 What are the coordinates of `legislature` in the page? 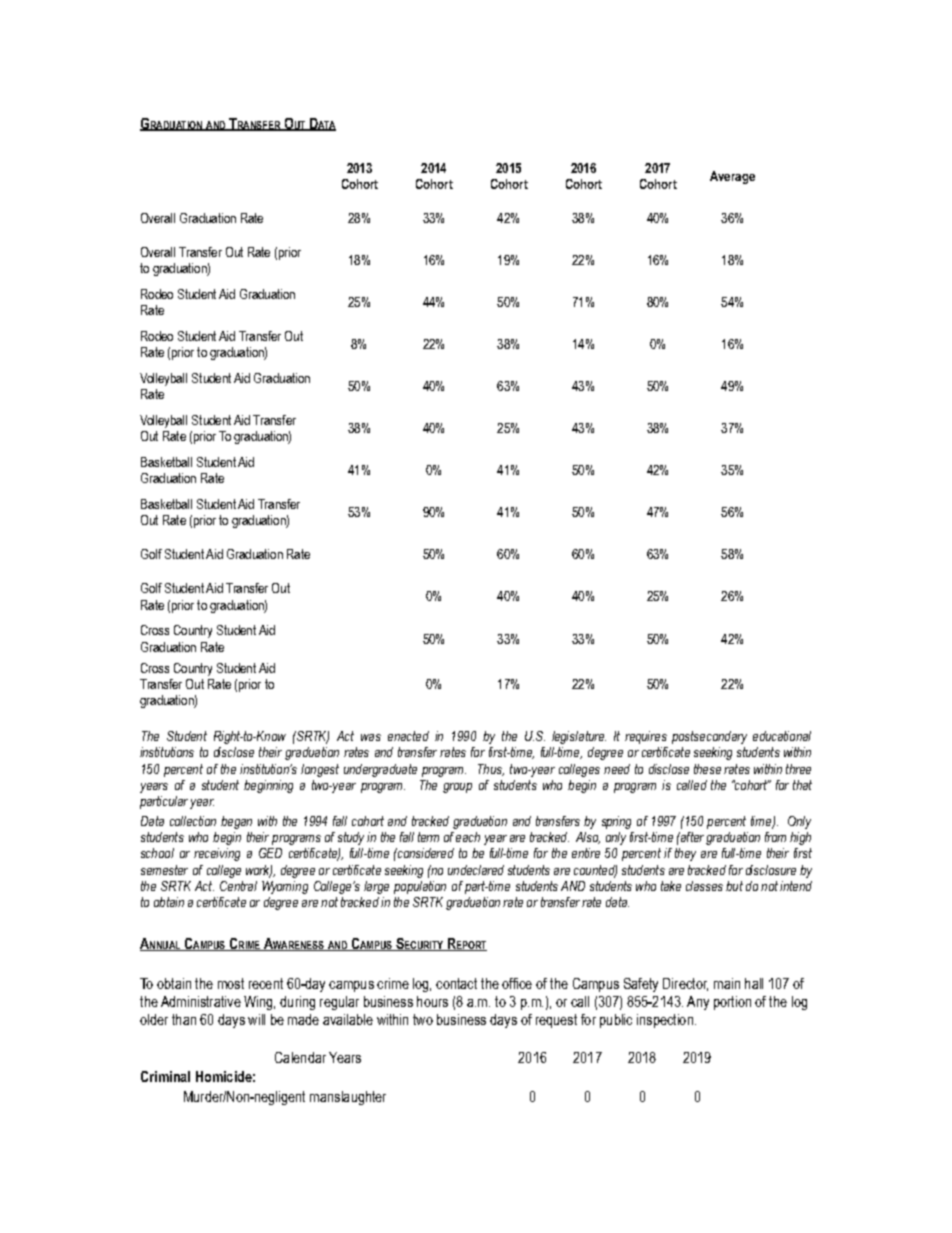 It's located at (579, 737).
